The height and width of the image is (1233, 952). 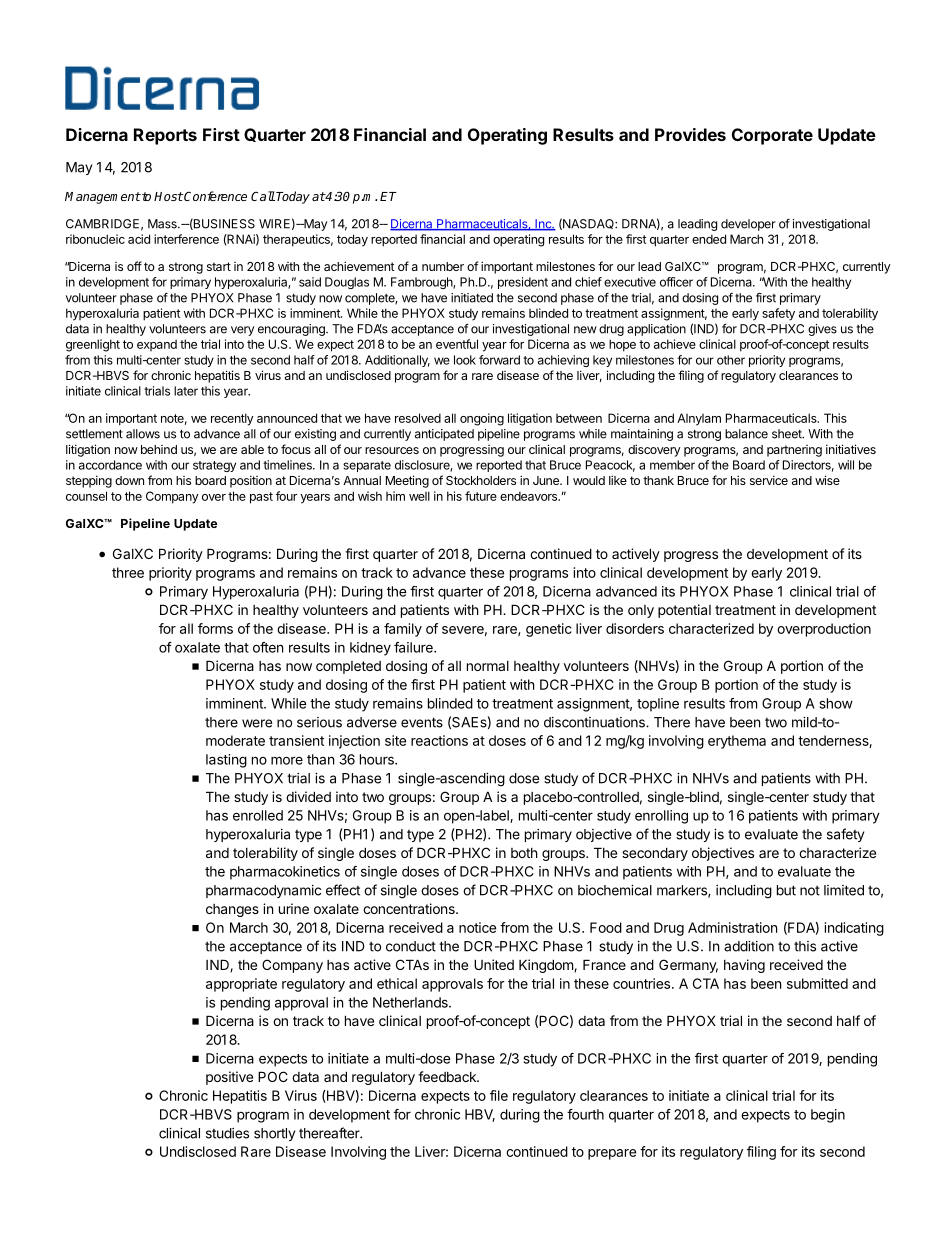 What do you see at coordinates (488, 666) in the image?
I see `normal` at bounding box center [488, 666].
